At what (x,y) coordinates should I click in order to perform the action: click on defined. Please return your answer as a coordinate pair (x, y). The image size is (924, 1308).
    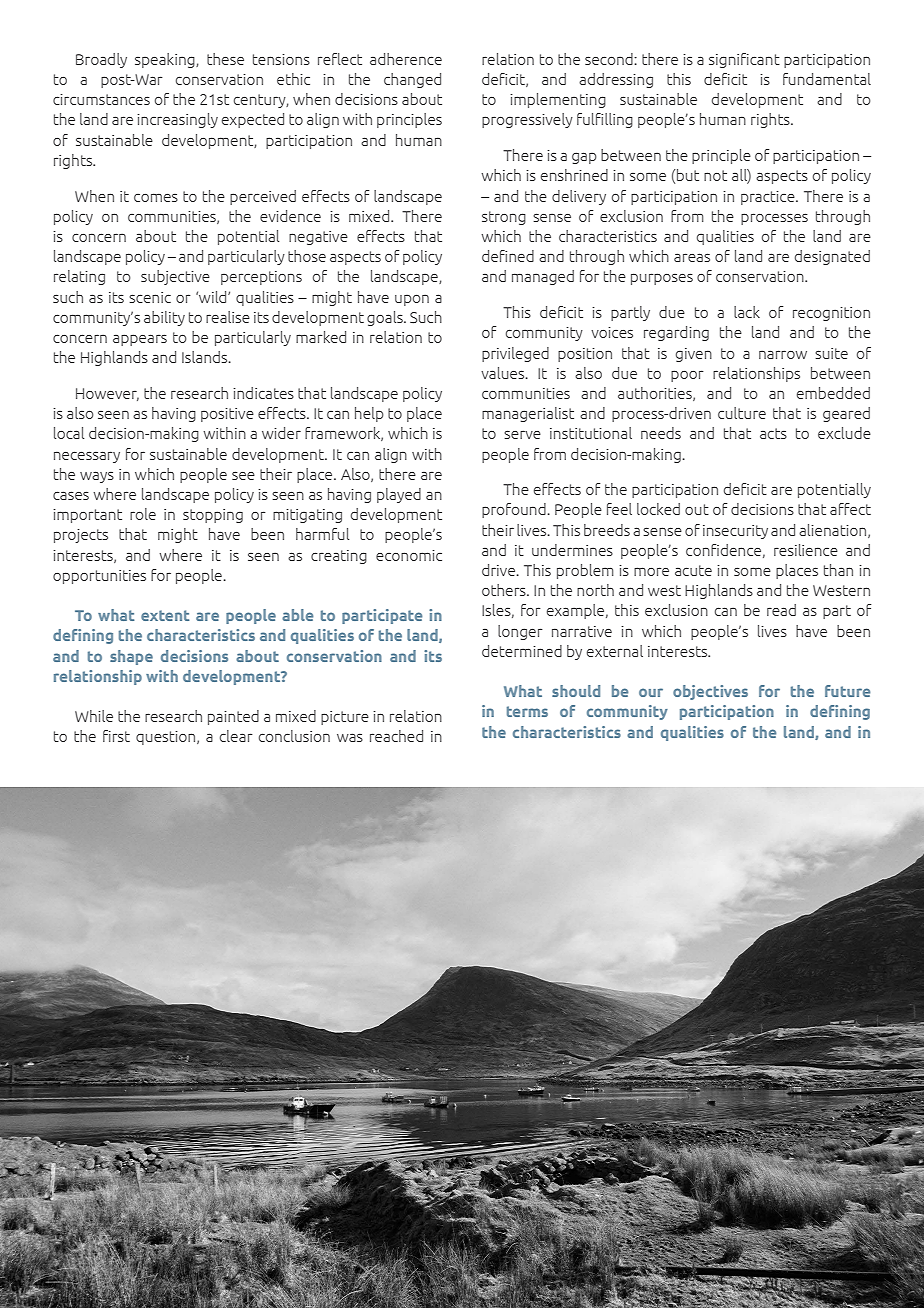
    Looking at the image, I should click on (508, 256).
